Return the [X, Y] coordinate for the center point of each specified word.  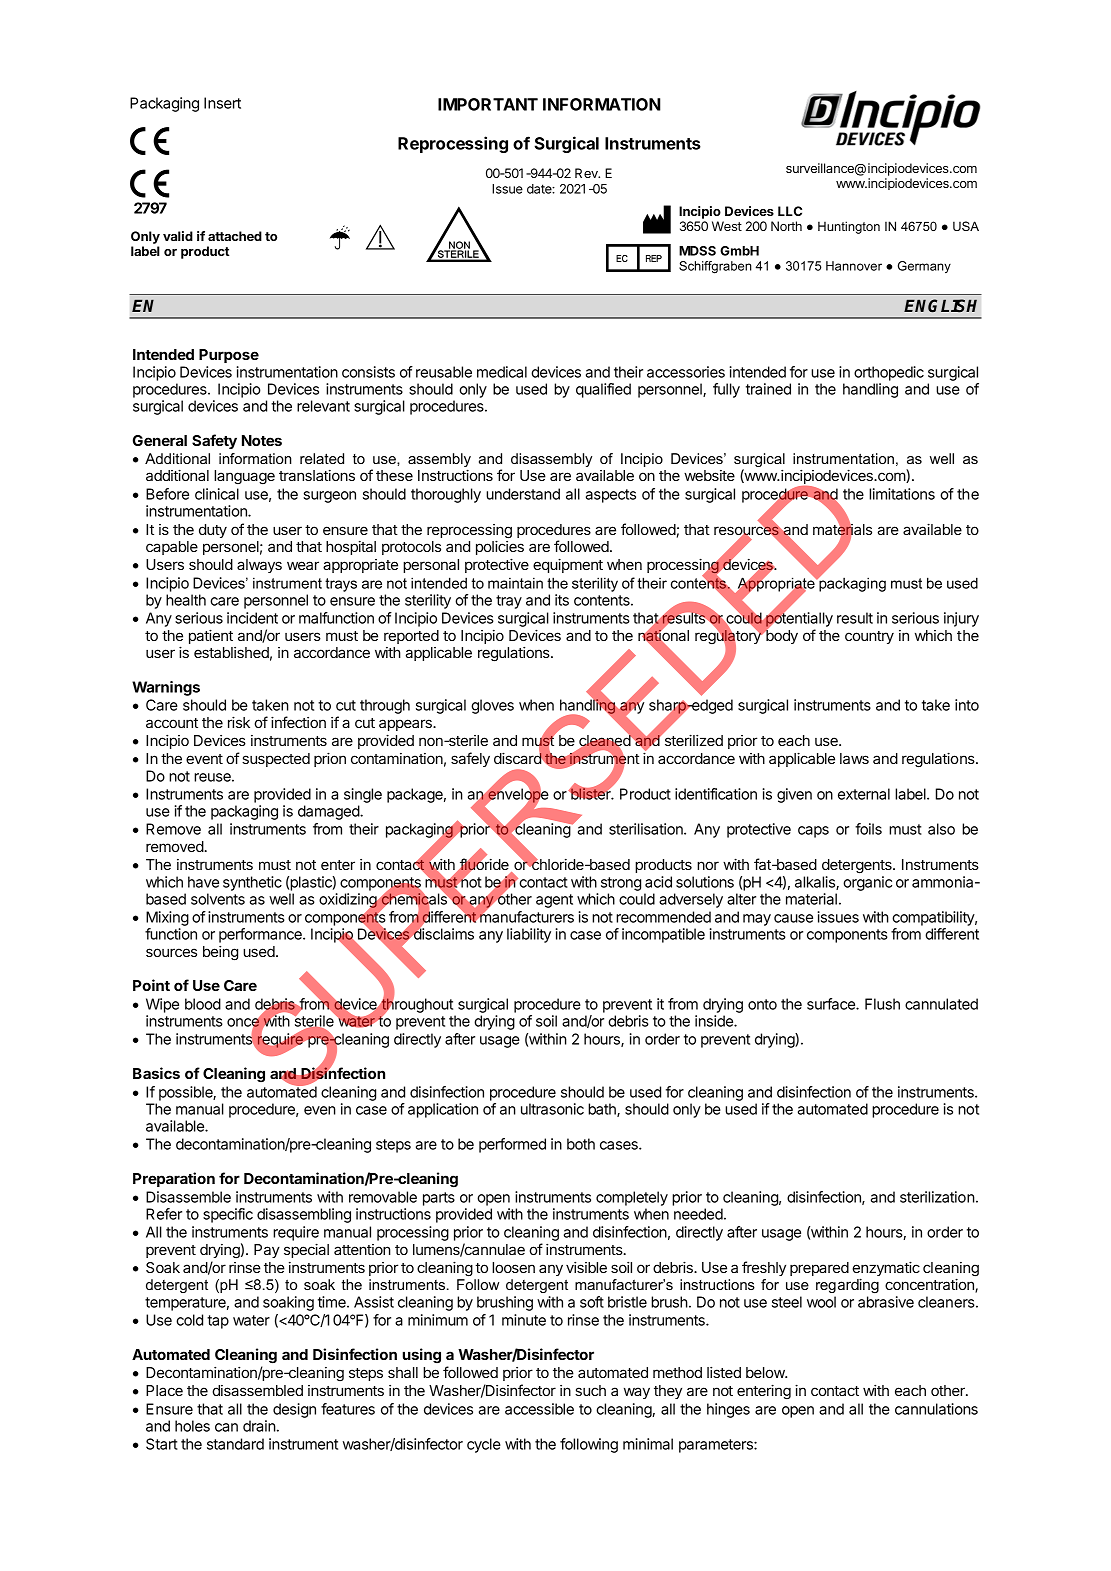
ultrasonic [552, 1109]
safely [470, 759]
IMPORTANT [488, 104]
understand [523, 494]
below [766, 1372]
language [244, 477]
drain [259, 1426]
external [864, 794]
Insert [222, 103]
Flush [882, 1004]
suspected [276, 760]
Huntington [849, 227]
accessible [539, 1409]
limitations [902, 494]
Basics [156, 1073]
